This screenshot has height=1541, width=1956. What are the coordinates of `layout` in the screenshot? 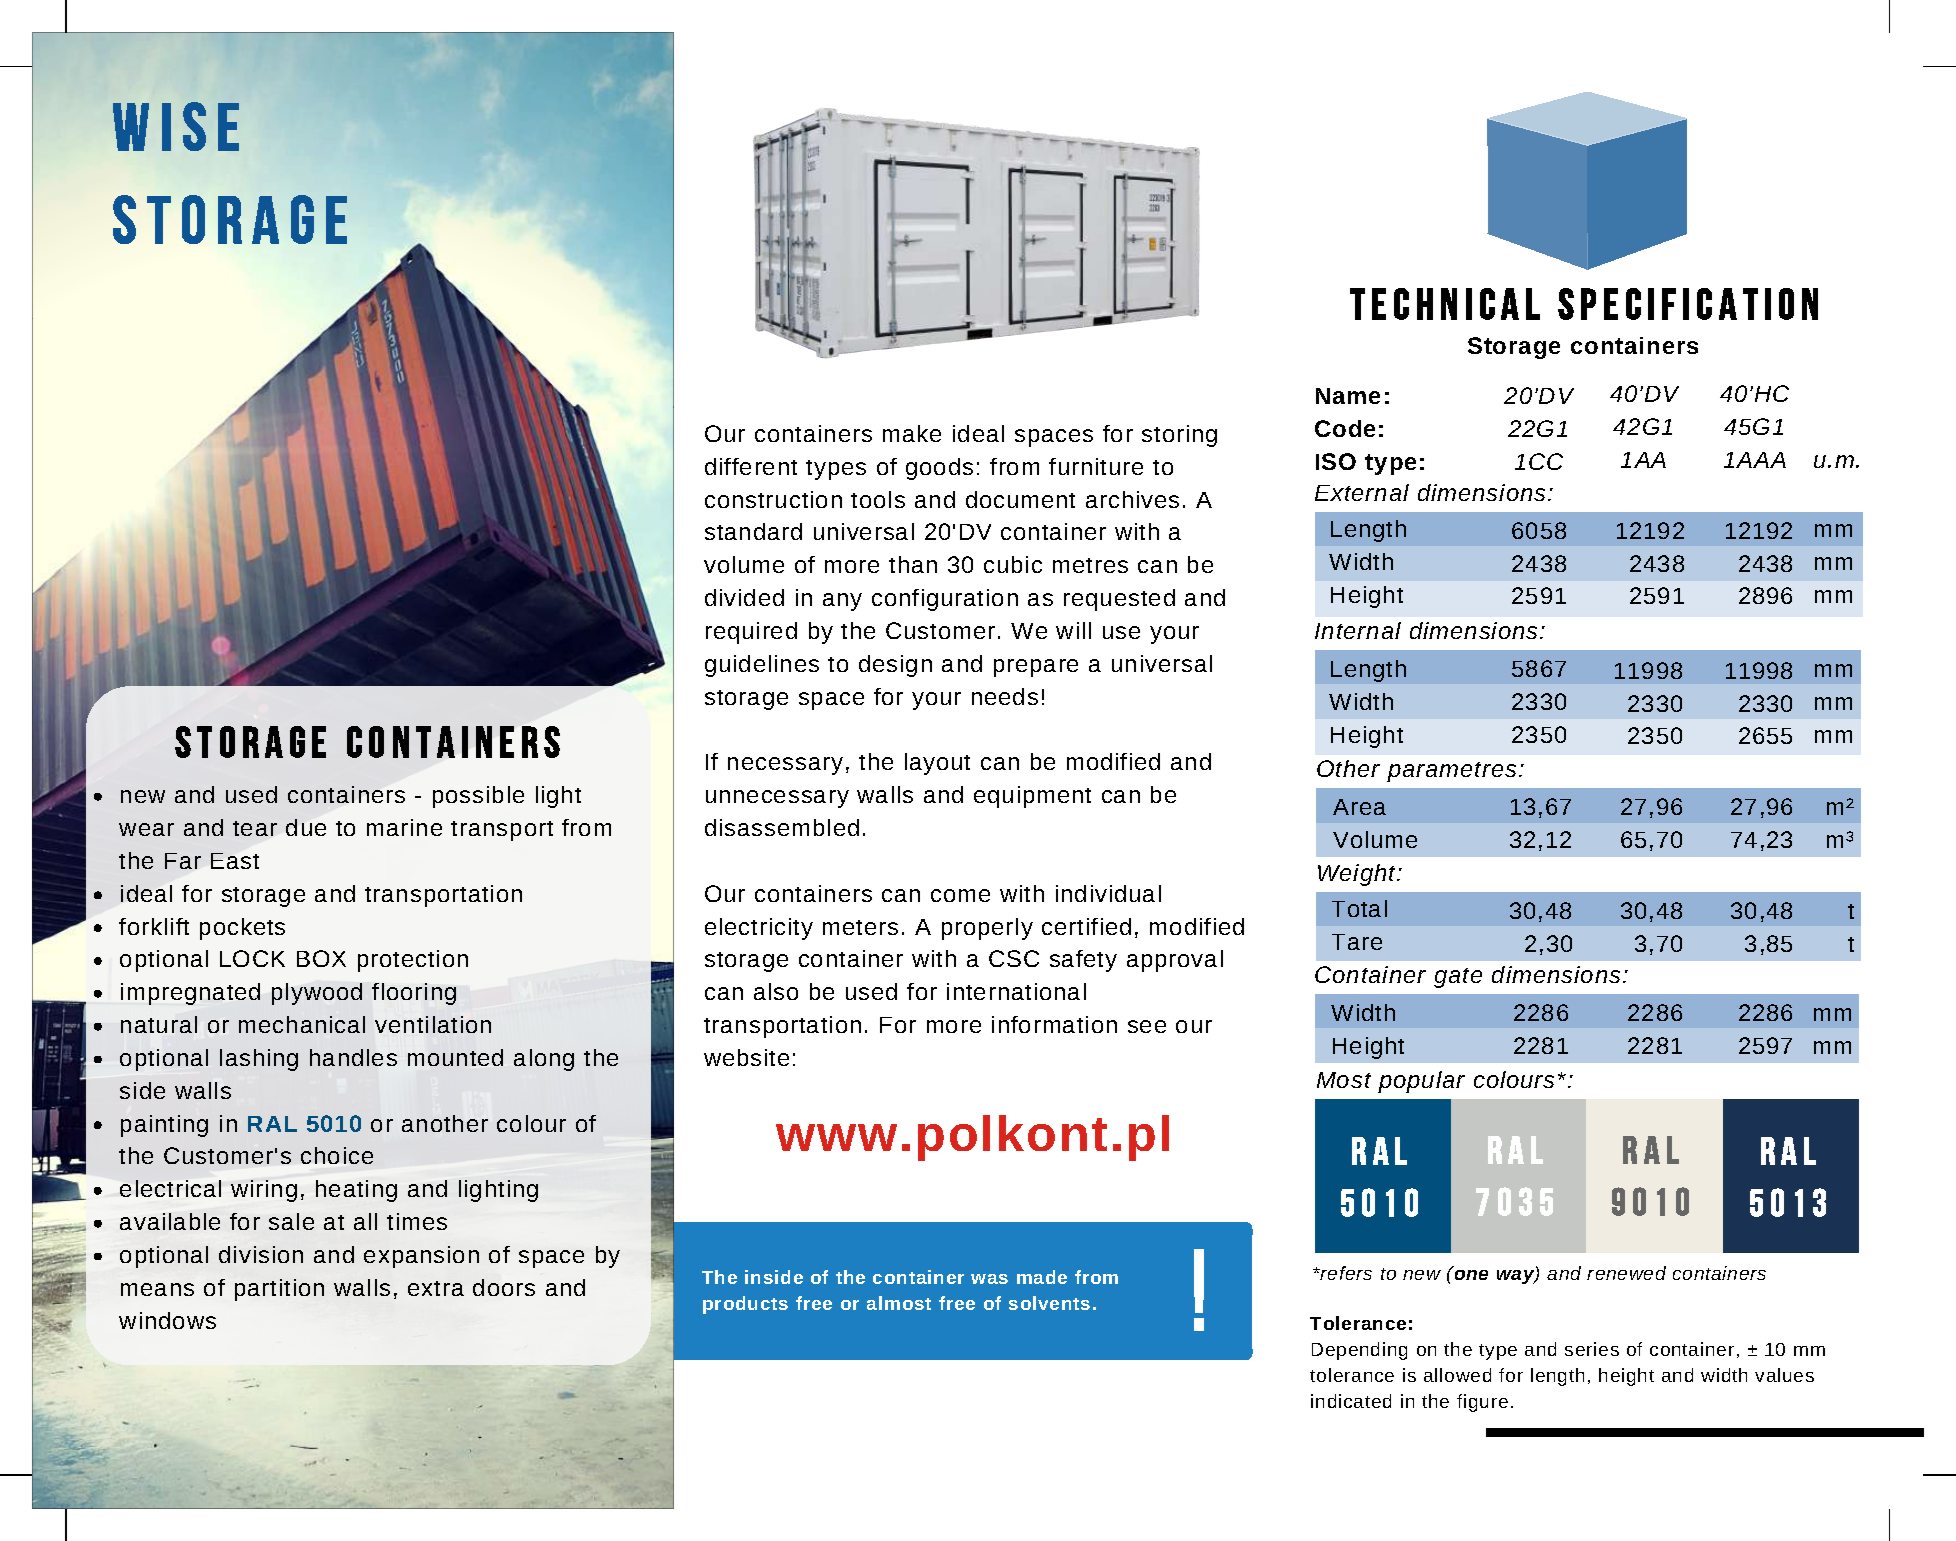 It's located at (937, 764).
